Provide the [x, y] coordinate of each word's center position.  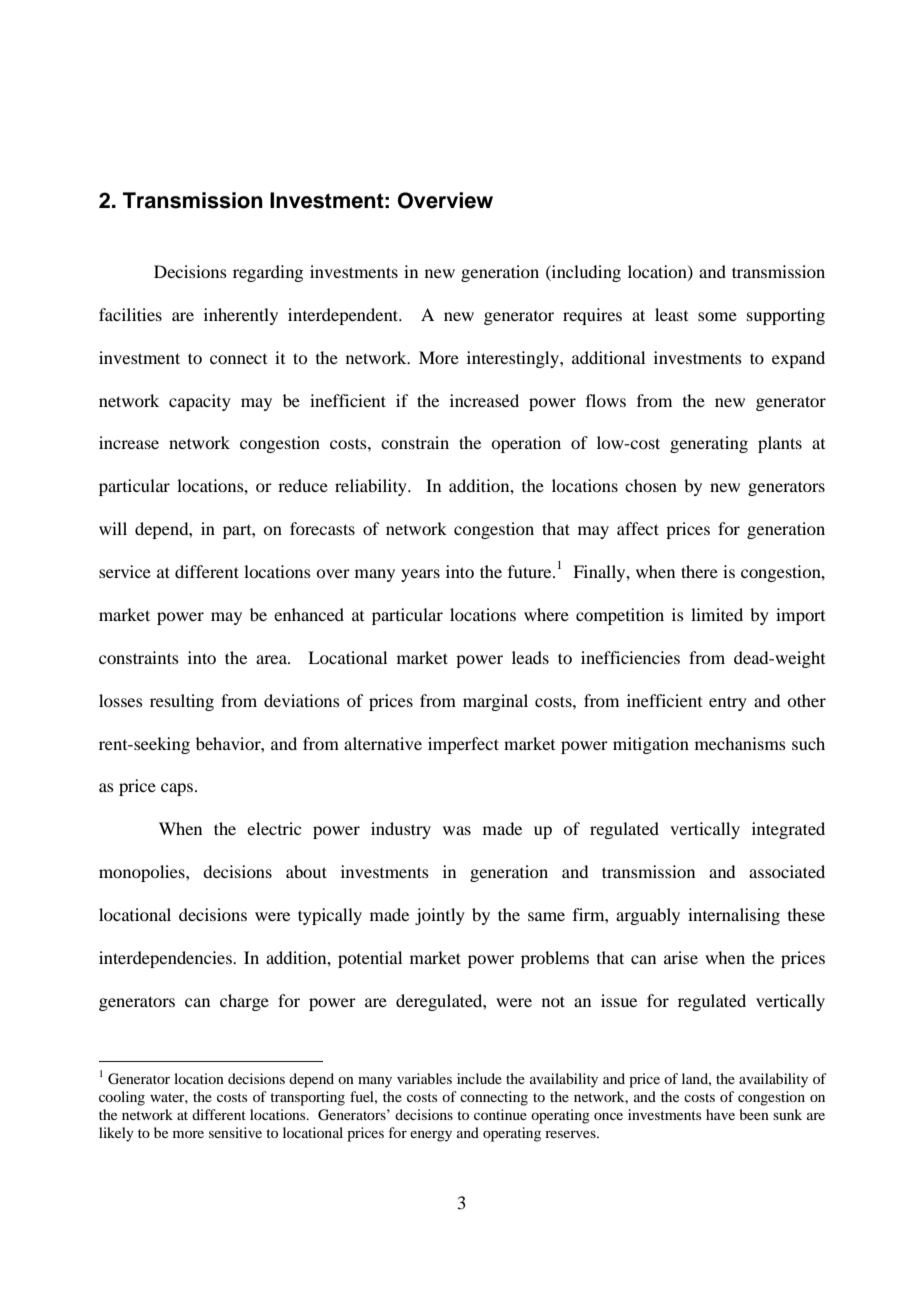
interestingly [514, 359]
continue [500, 1114]
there [699, 571]
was [457, 830]
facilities [130, 314]
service [125, 571]
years [420, 575]
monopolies [143, 873]
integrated [788, 830]
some [717, 316]
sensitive [235, 1132]
